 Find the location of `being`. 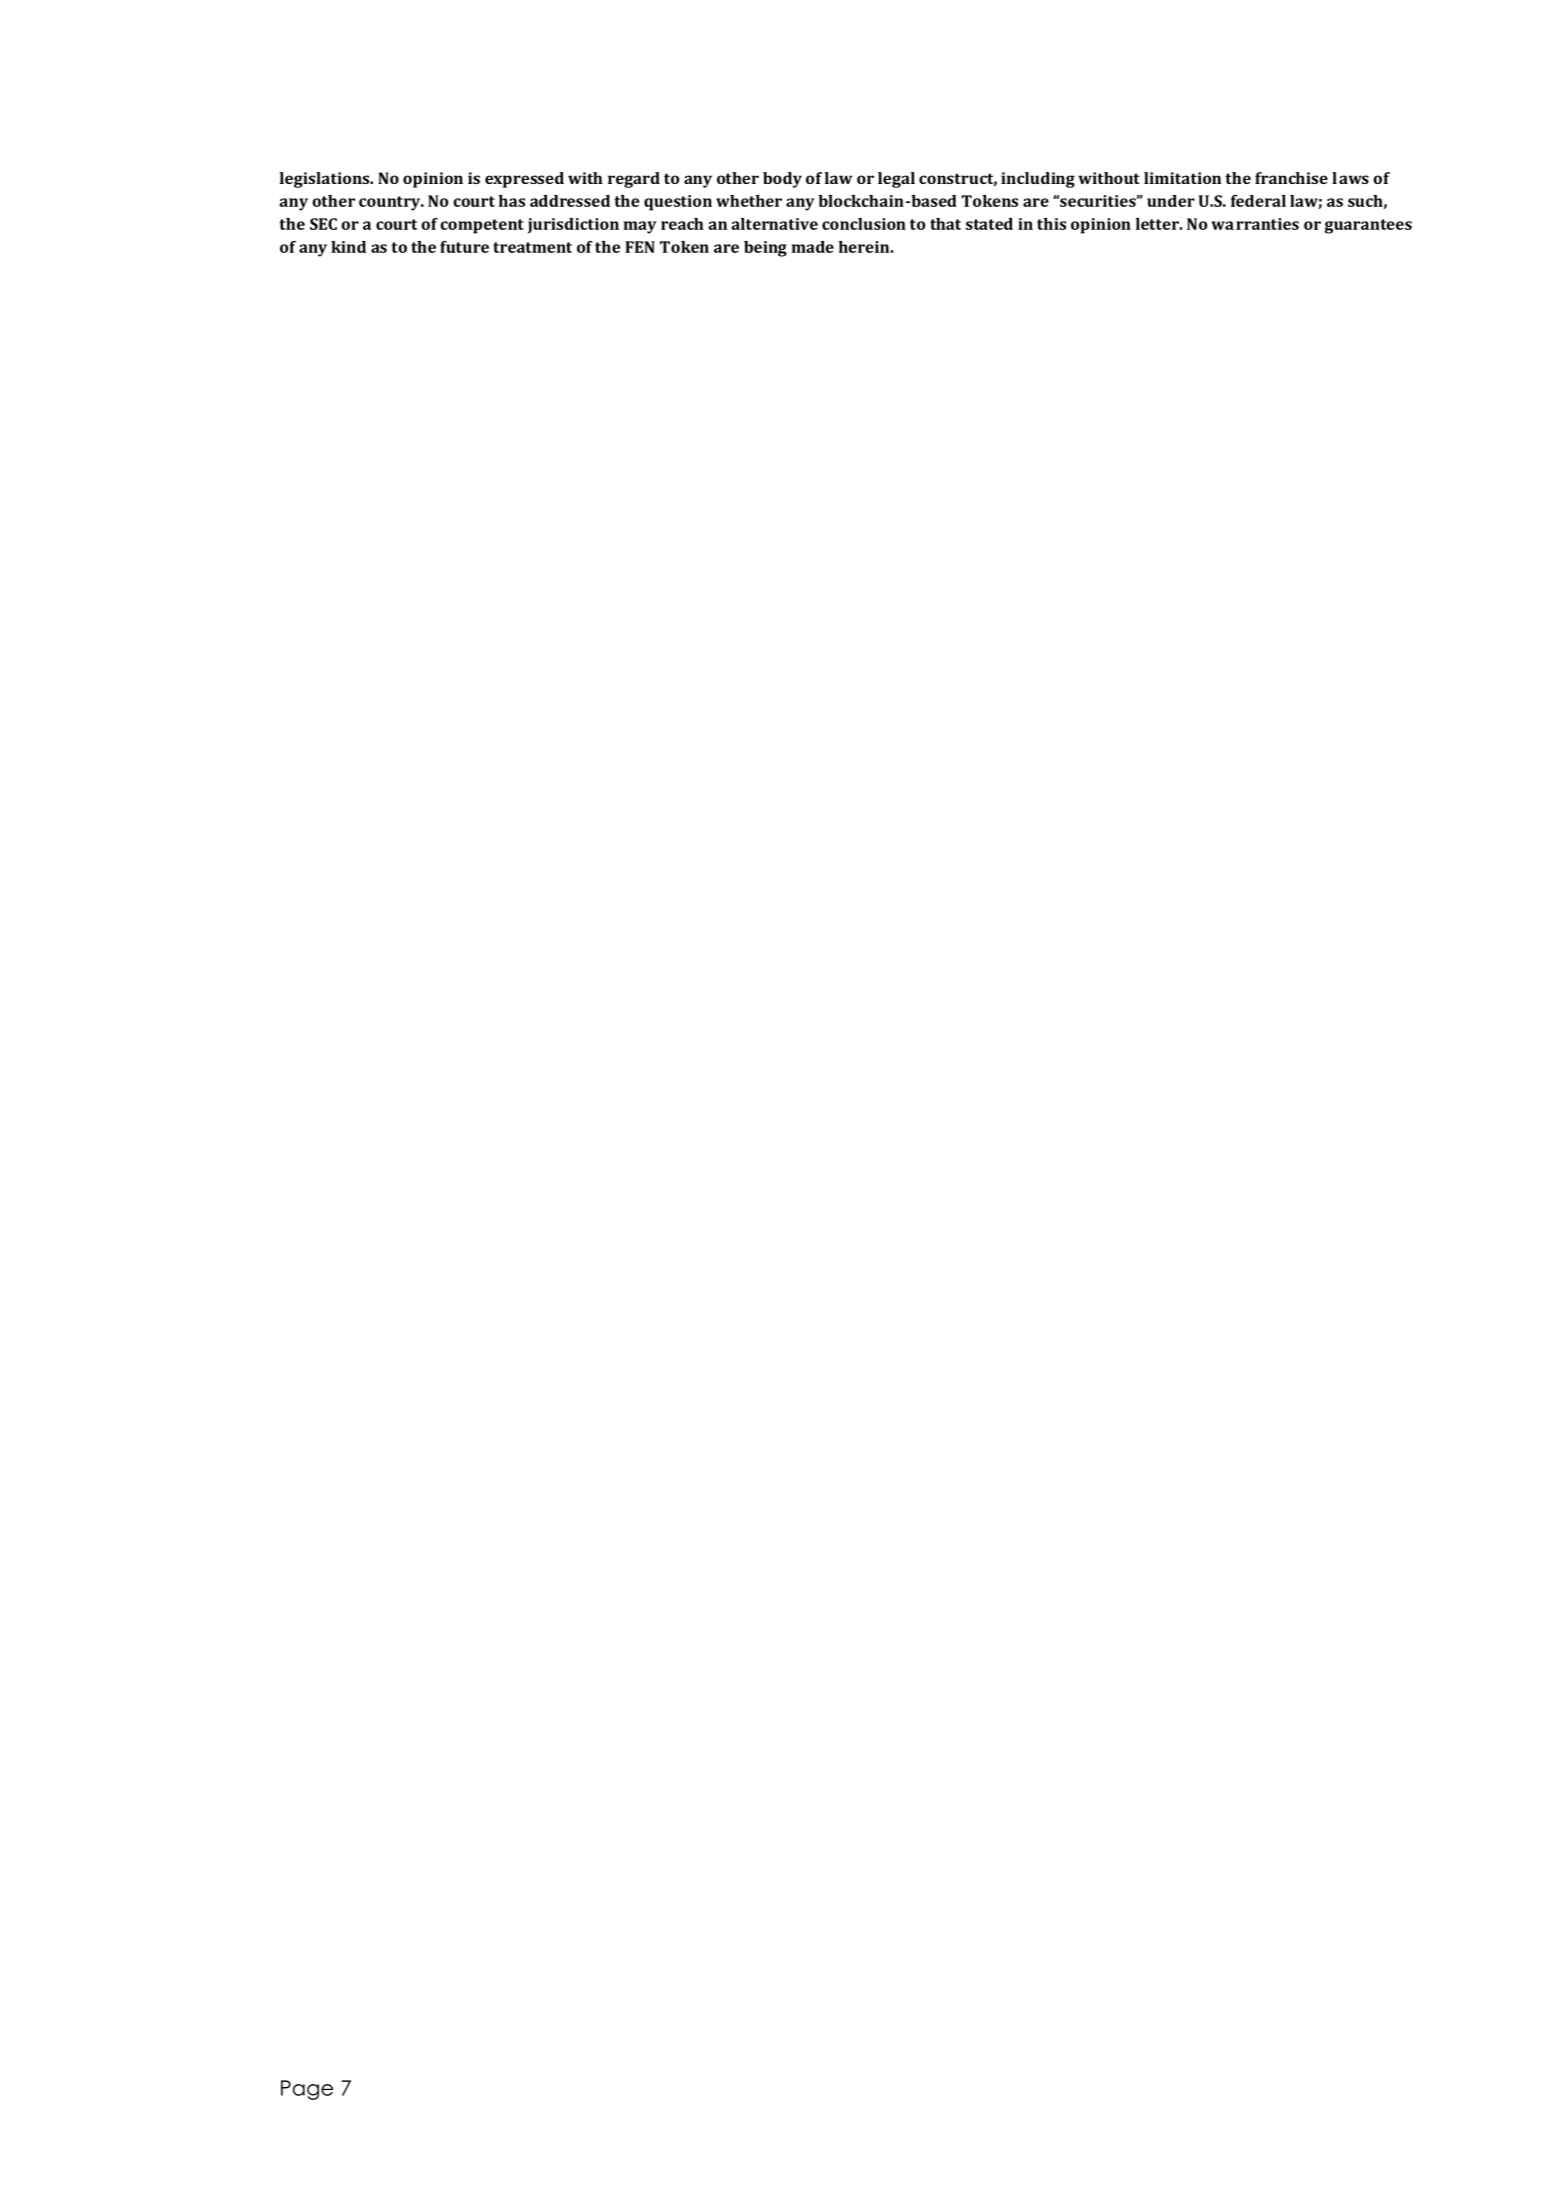

being is located at coordinates (765, 249).
